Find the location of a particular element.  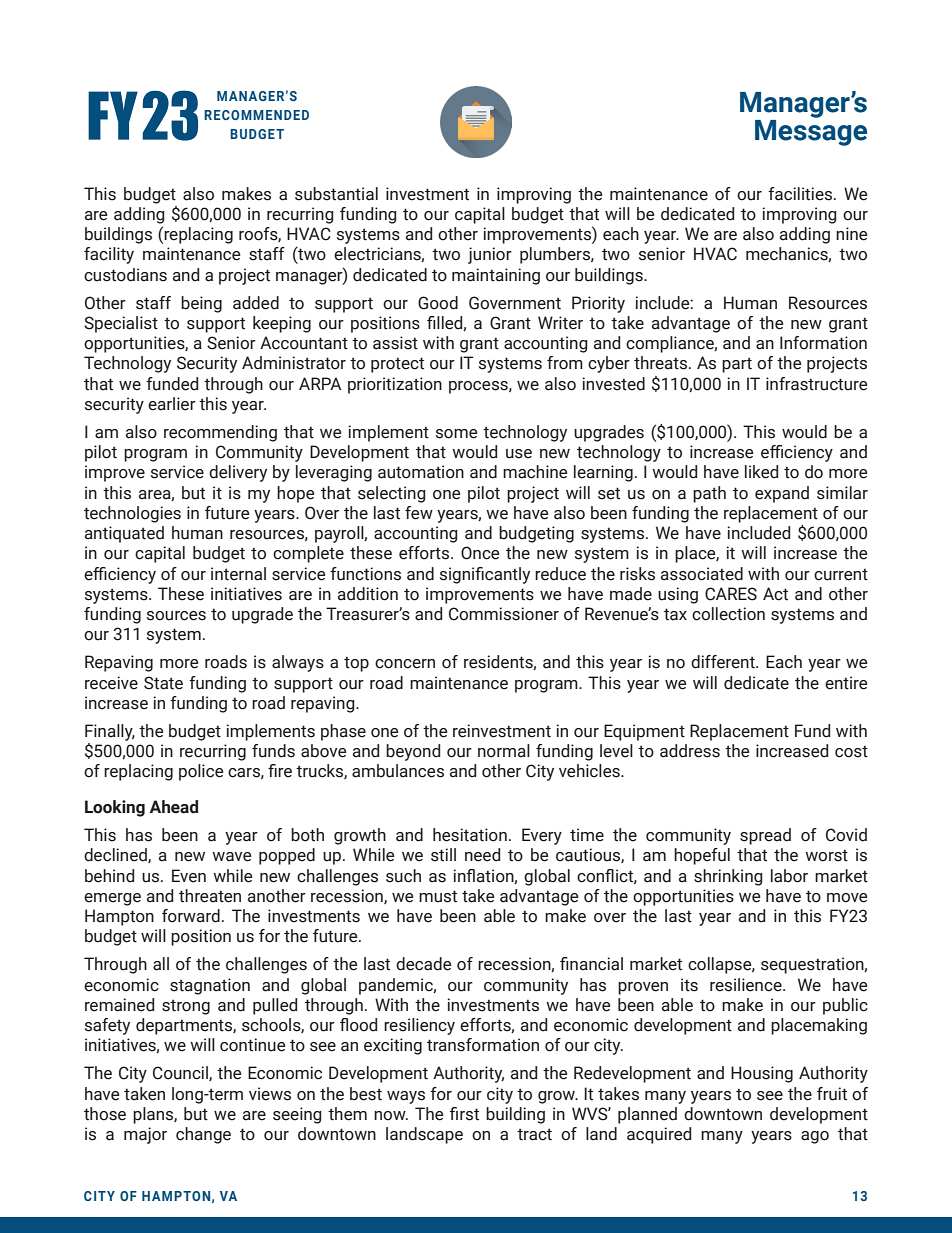

ago is located at coordinates (815, 1137).
